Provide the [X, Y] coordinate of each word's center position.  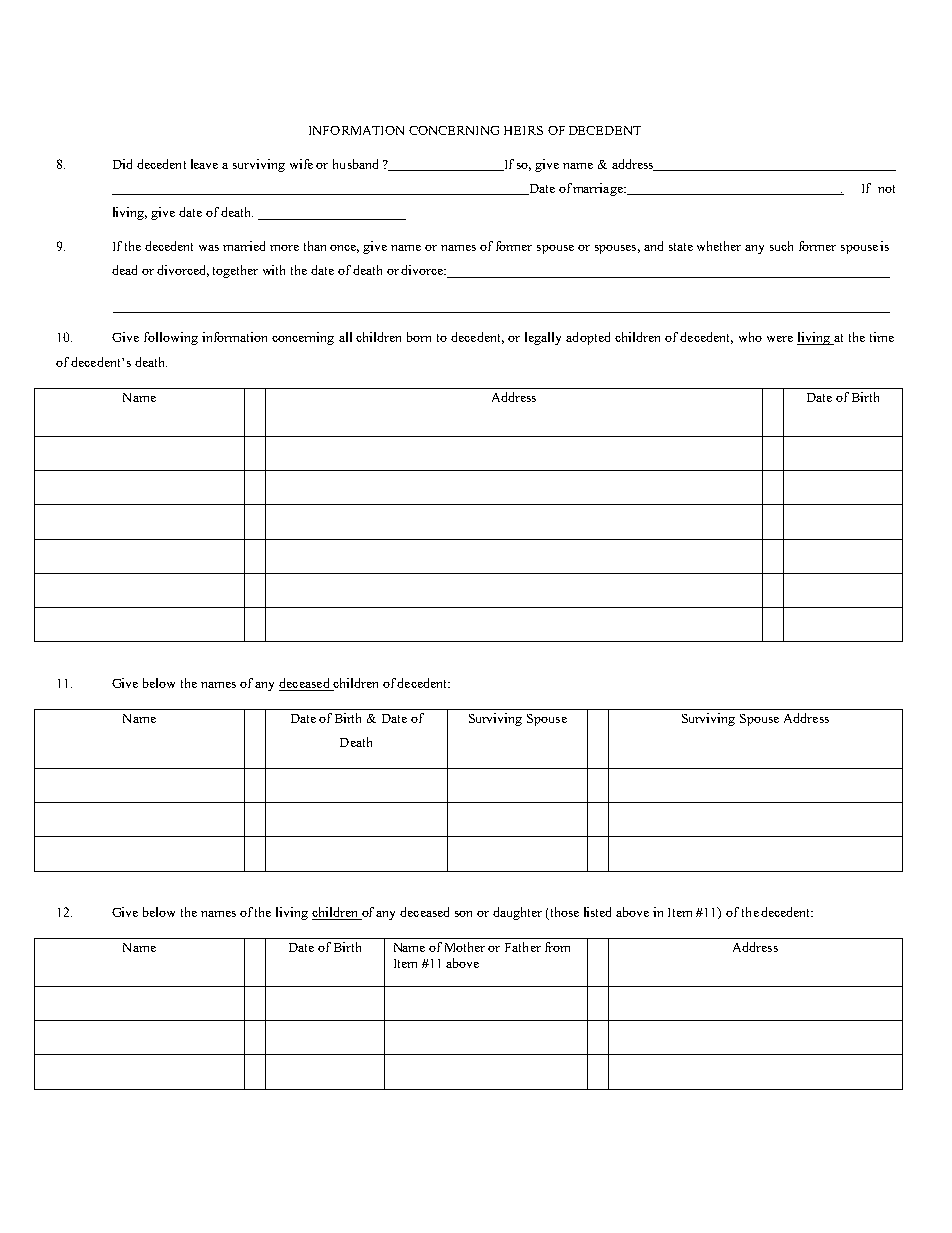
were [780, 339]
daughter [517, 913]
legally [543, 338]
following [171, 338]
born [419, 337]
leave [204, 164]
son [463, 914]
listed [597, 912]
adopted [588, 338]
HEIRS [523, 130]
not [886, 189]
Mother [465, 947]
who [750, 337]
